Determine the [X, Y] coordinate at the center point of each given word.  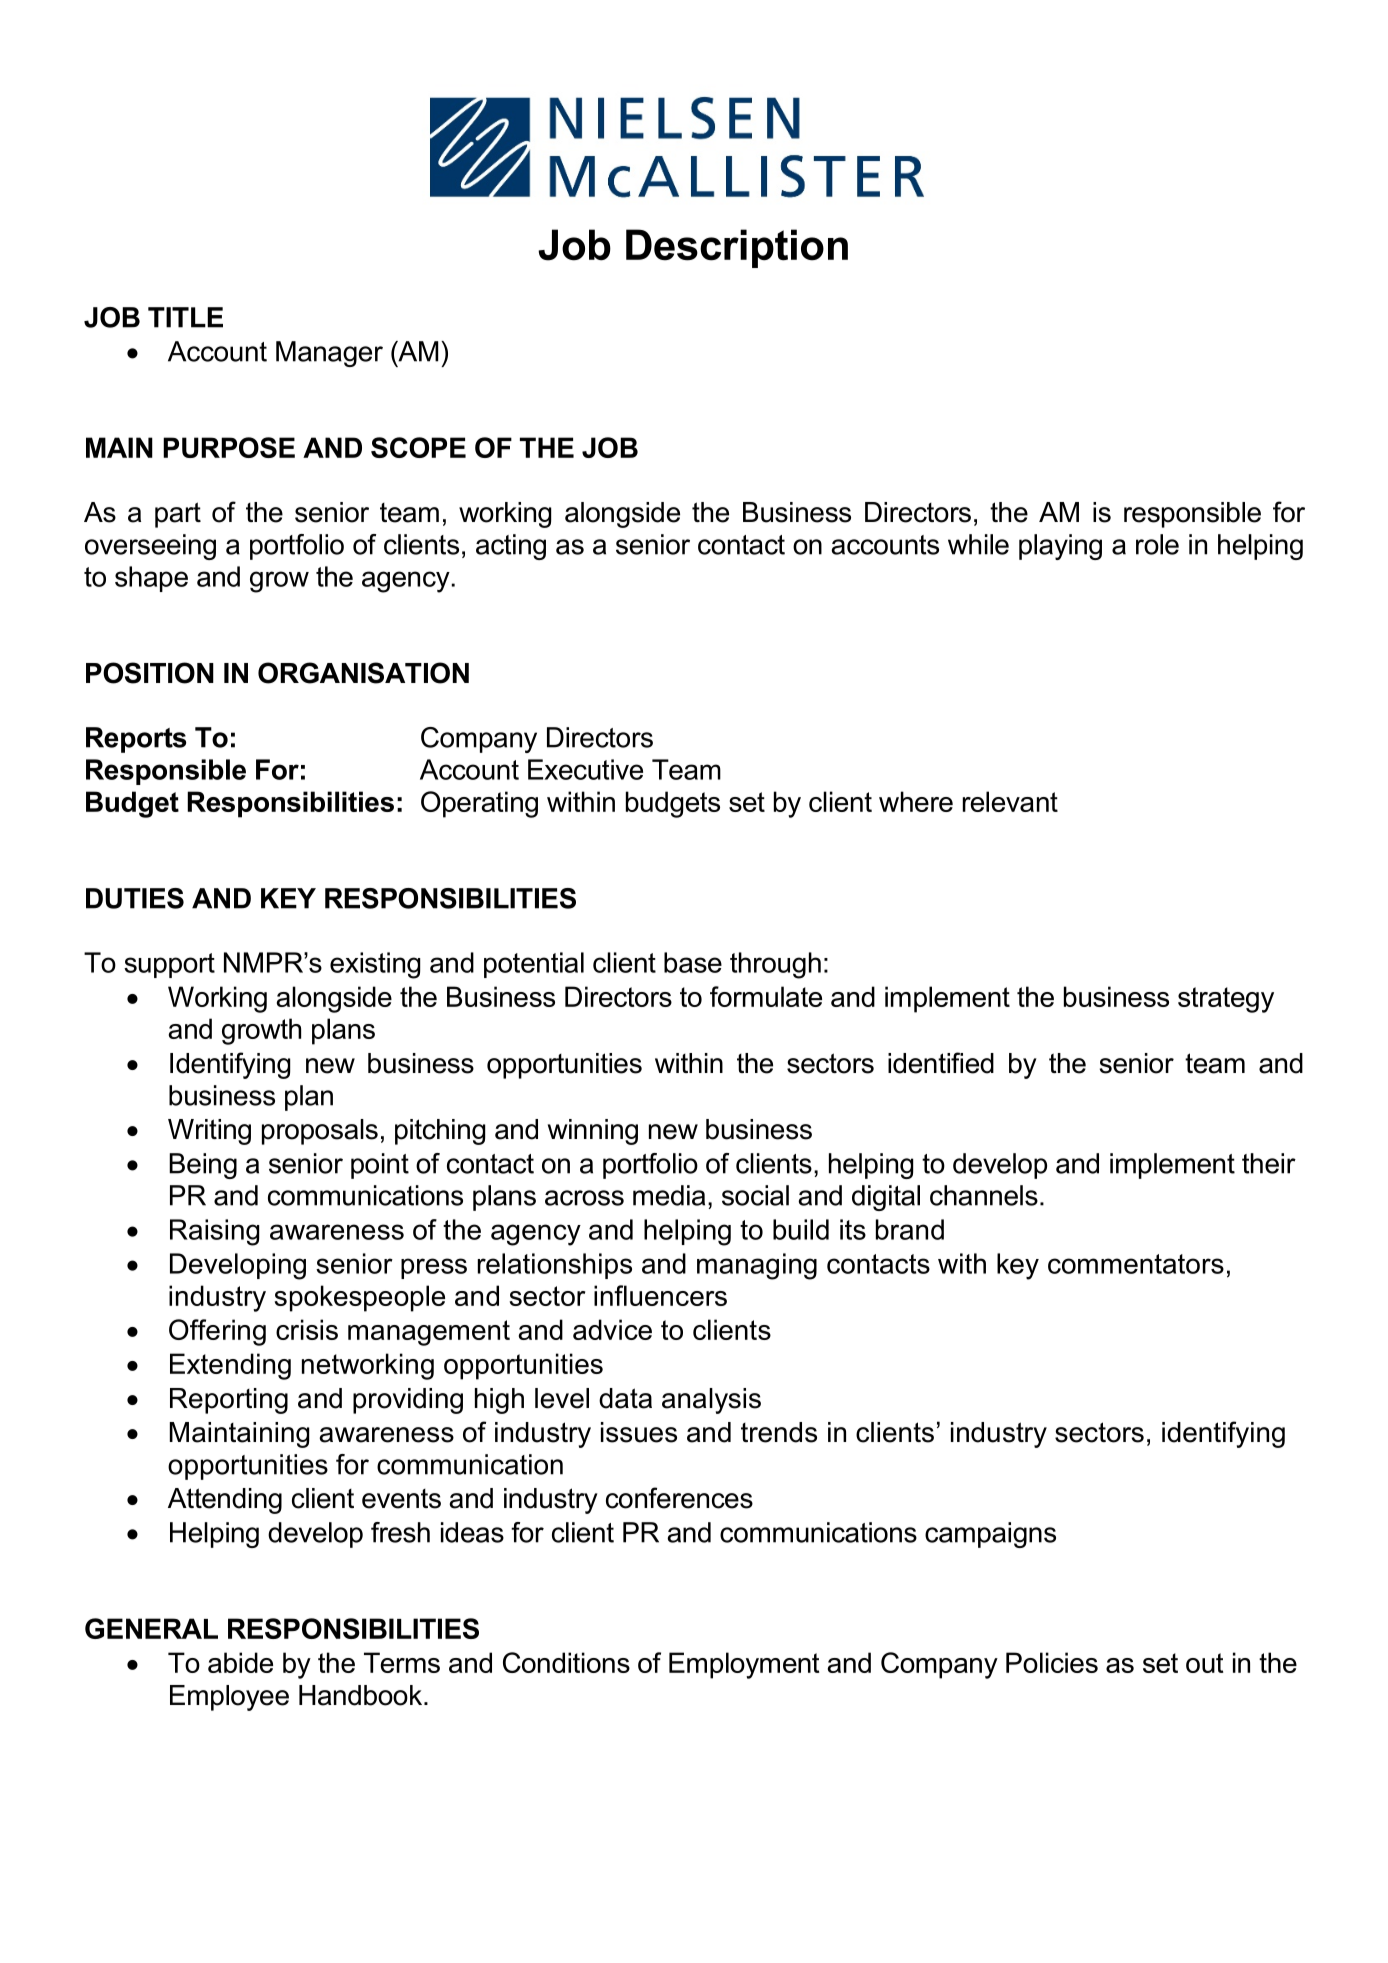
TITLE [185, 317]
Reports [136, 740]
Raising [214, 1232]
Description [737, 248]
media [669, 1195]
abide [240, 1662]
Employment [744, 1665]
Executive [585, 769]
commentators [1136, 1264]
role [1157, 544]
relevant [1010, 801]
